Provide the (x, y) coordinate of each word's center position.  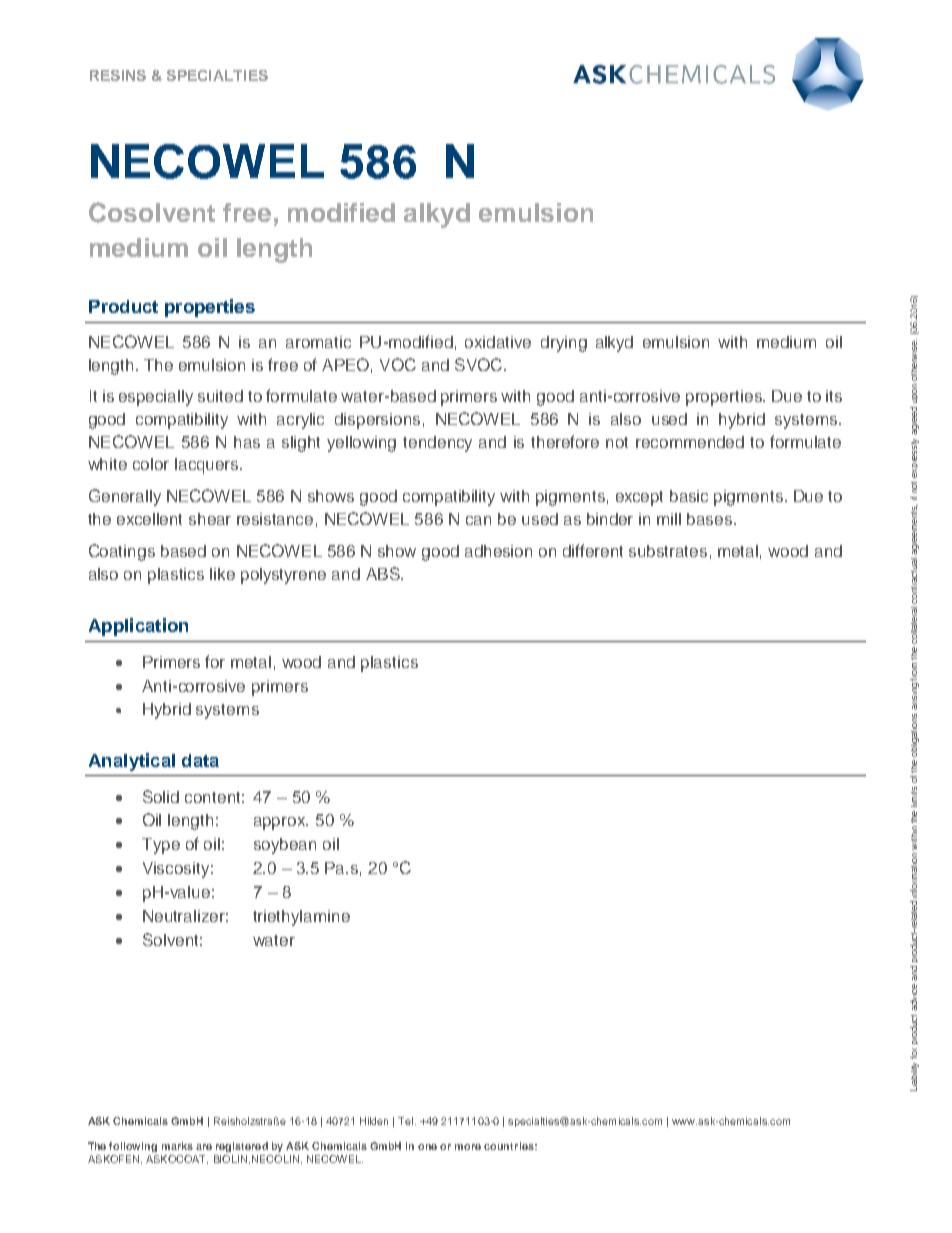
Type (161, 846)
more (468, 1147)
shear (210, 519)
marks (177, 1146)
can (478, 520)
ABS (384, 573)
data (200, 760)
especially (156, 398)
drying (564, 344)
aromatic (318, 342)
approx (281, 823)
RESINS (118, 75)
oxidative (498, 342)
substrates (668, 551)
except (639, 498)
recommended (690, 442)
